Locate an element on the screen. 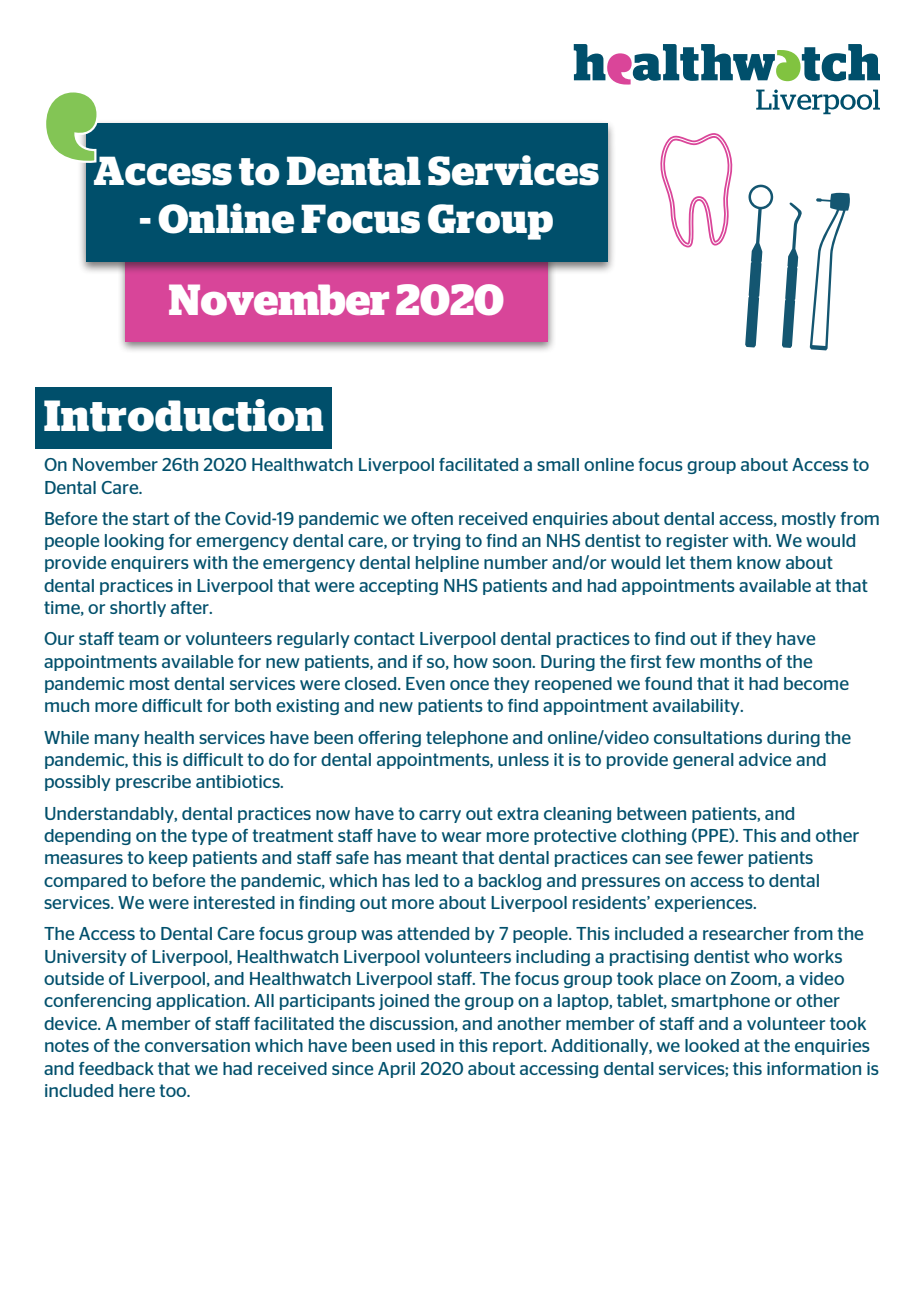 The width and height of the screenshot is (924, 1308). feedback is located at coordinates (116, 1068).
